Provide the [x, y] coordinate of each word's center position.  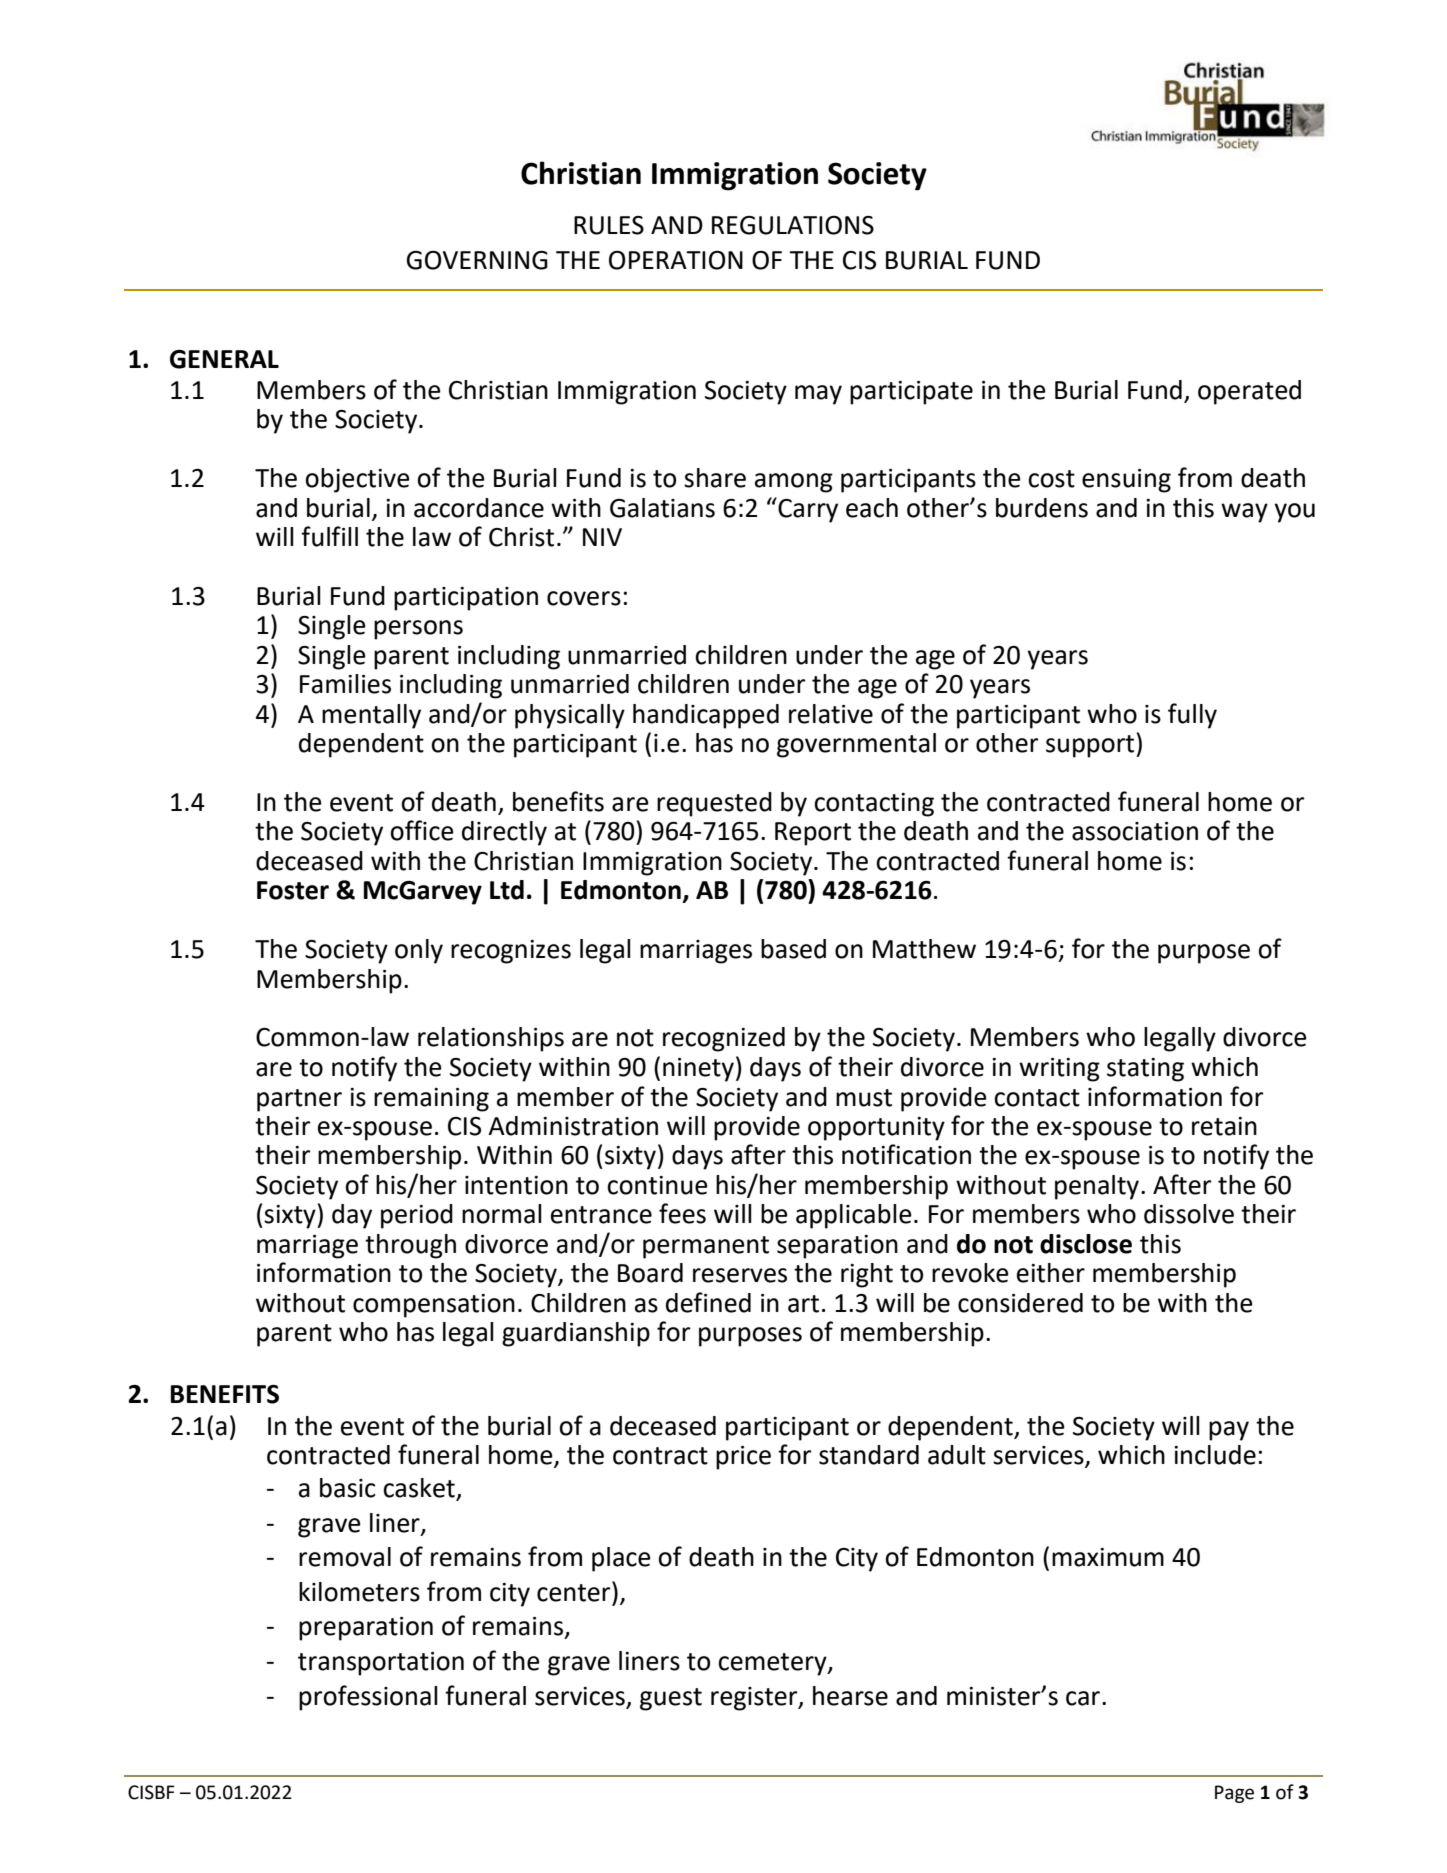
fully [1192, 716]
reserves [740, 1275]
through [410, 1246]
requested [714, 804]
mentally [371, 716]
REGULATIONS [793, 225]
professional [368, 1698]
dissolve [1189, 1214]
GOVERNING [477, 260]
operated [1249, 392]
